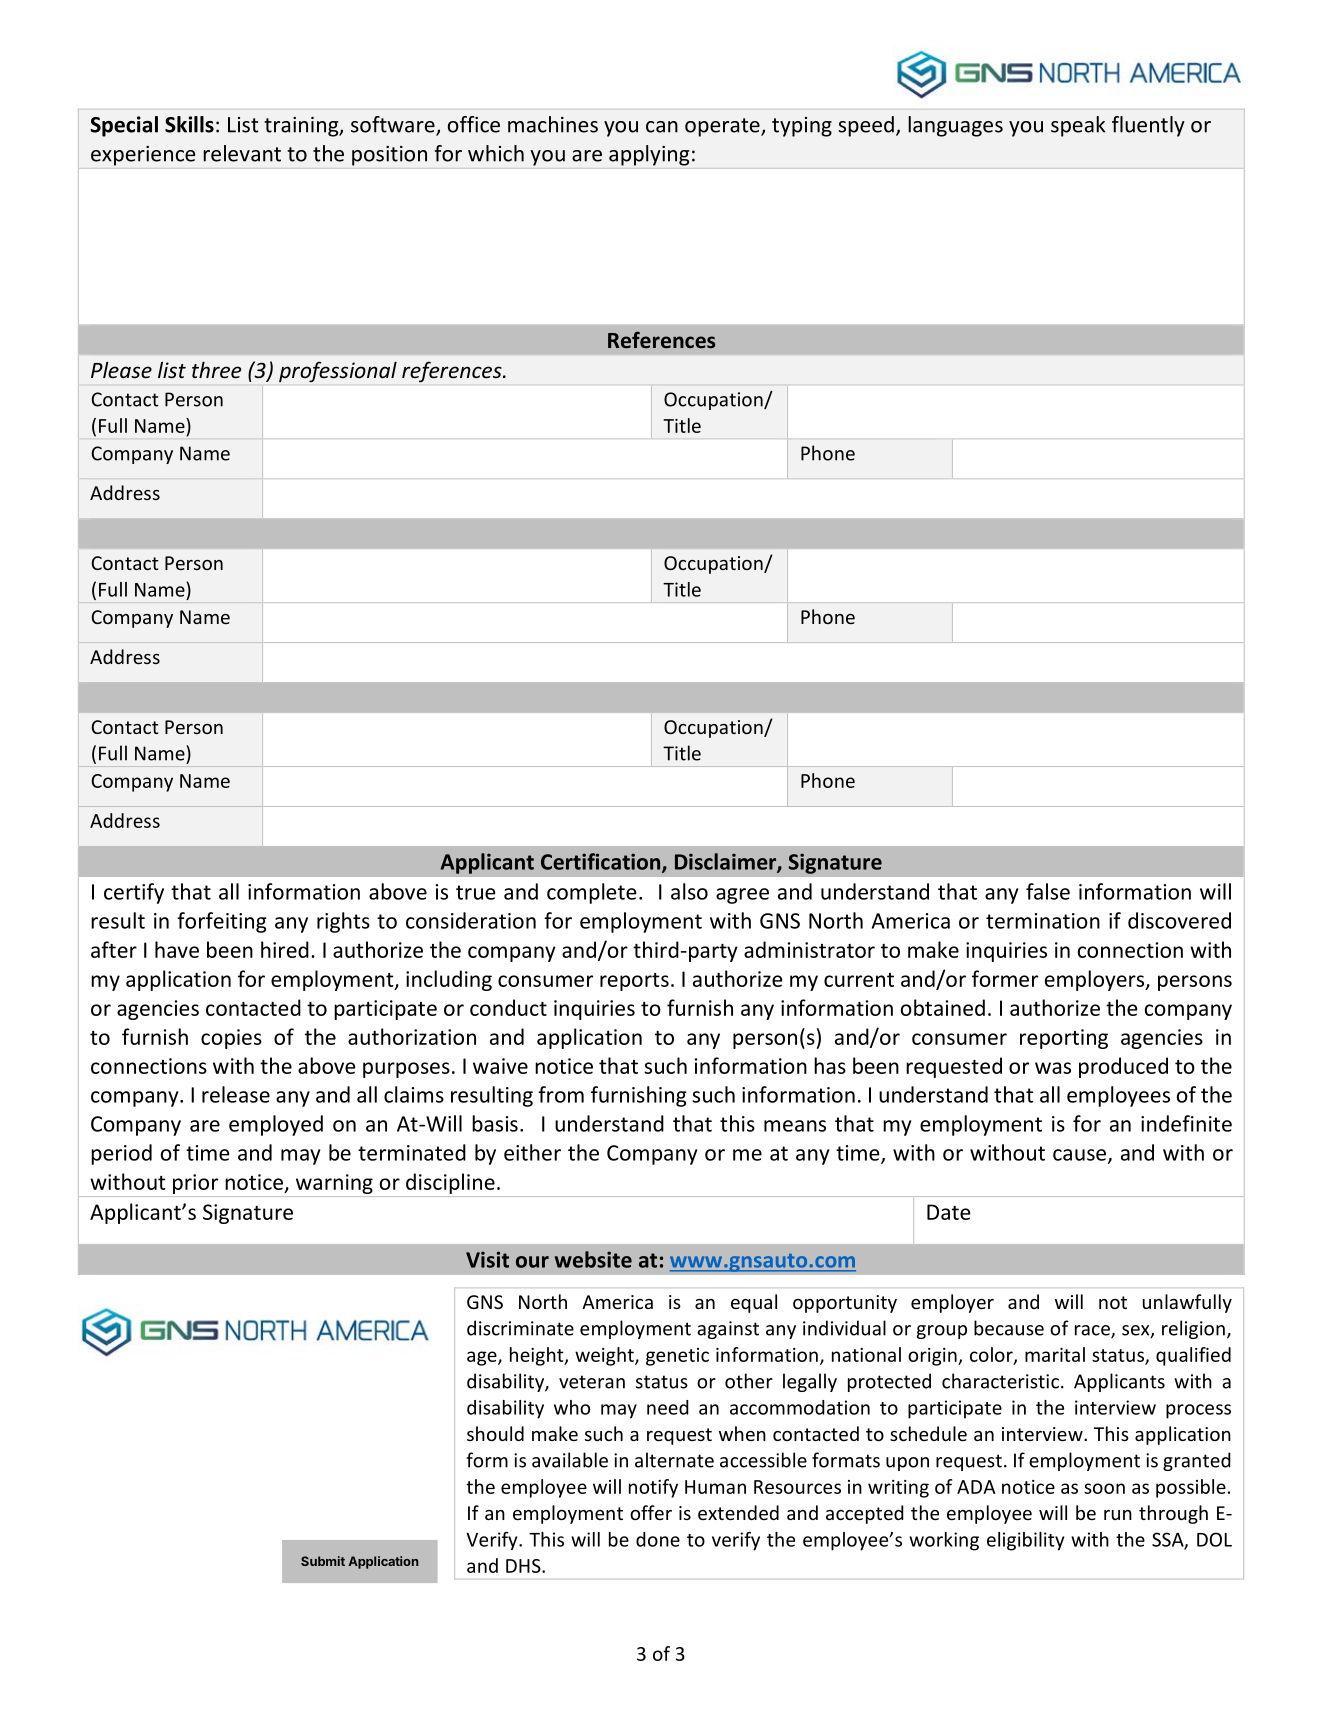 This screenshot has width=1322, height=1711. Describe the element at coordinates (1078, 126) in the screenshot. I see `speak` at that location.
